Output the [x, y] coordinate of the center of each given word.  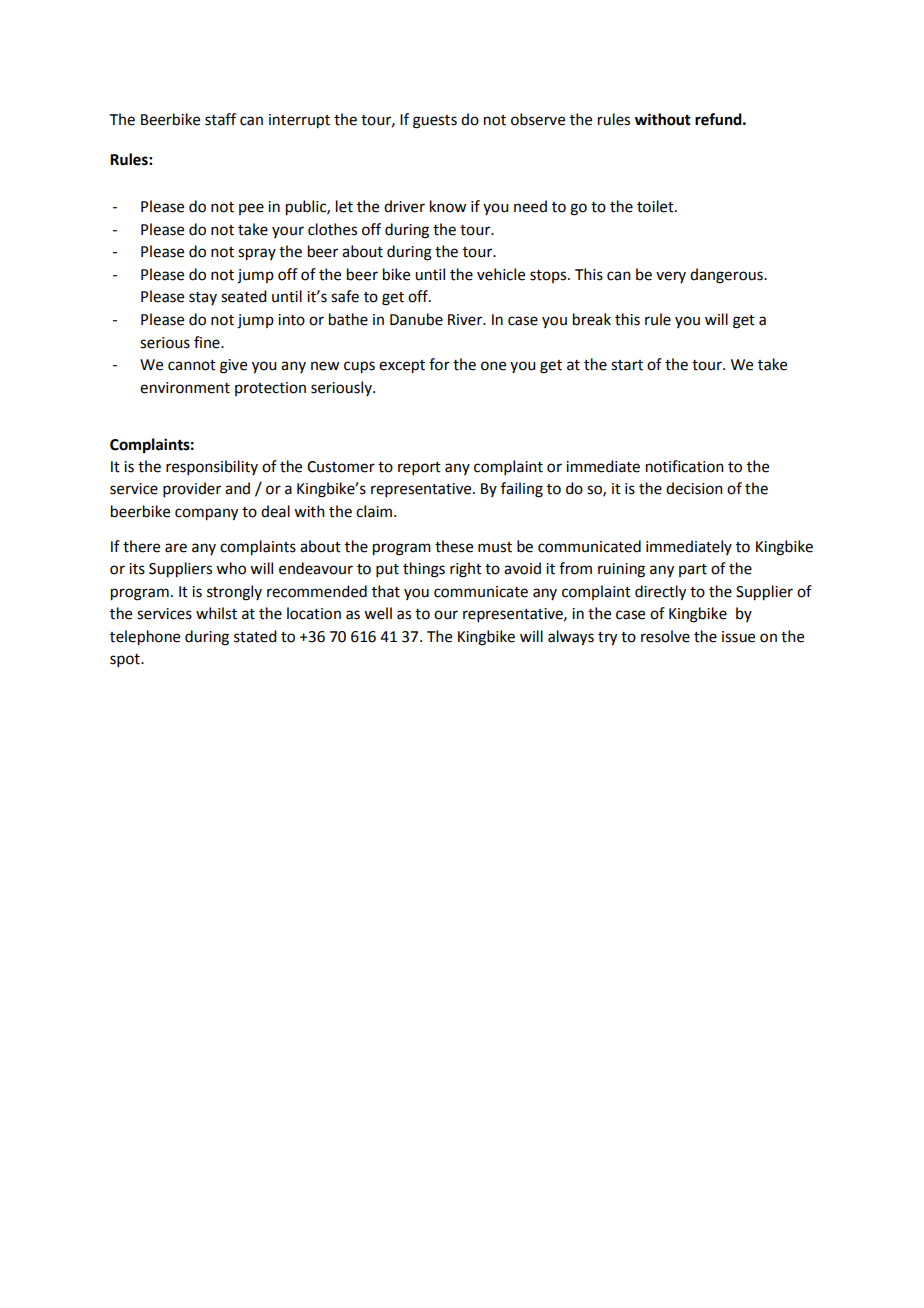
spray [257, 254]
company [206, 514]
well [378, 613]
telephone [145, 638]
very [671, 277]
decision [694, 488]
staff [220, 119]
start [627, 365]
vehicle [501, 274]
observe [538, 119]
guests [435, 122]
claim [374, 511]
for [439, 364]
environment [185, 388]
